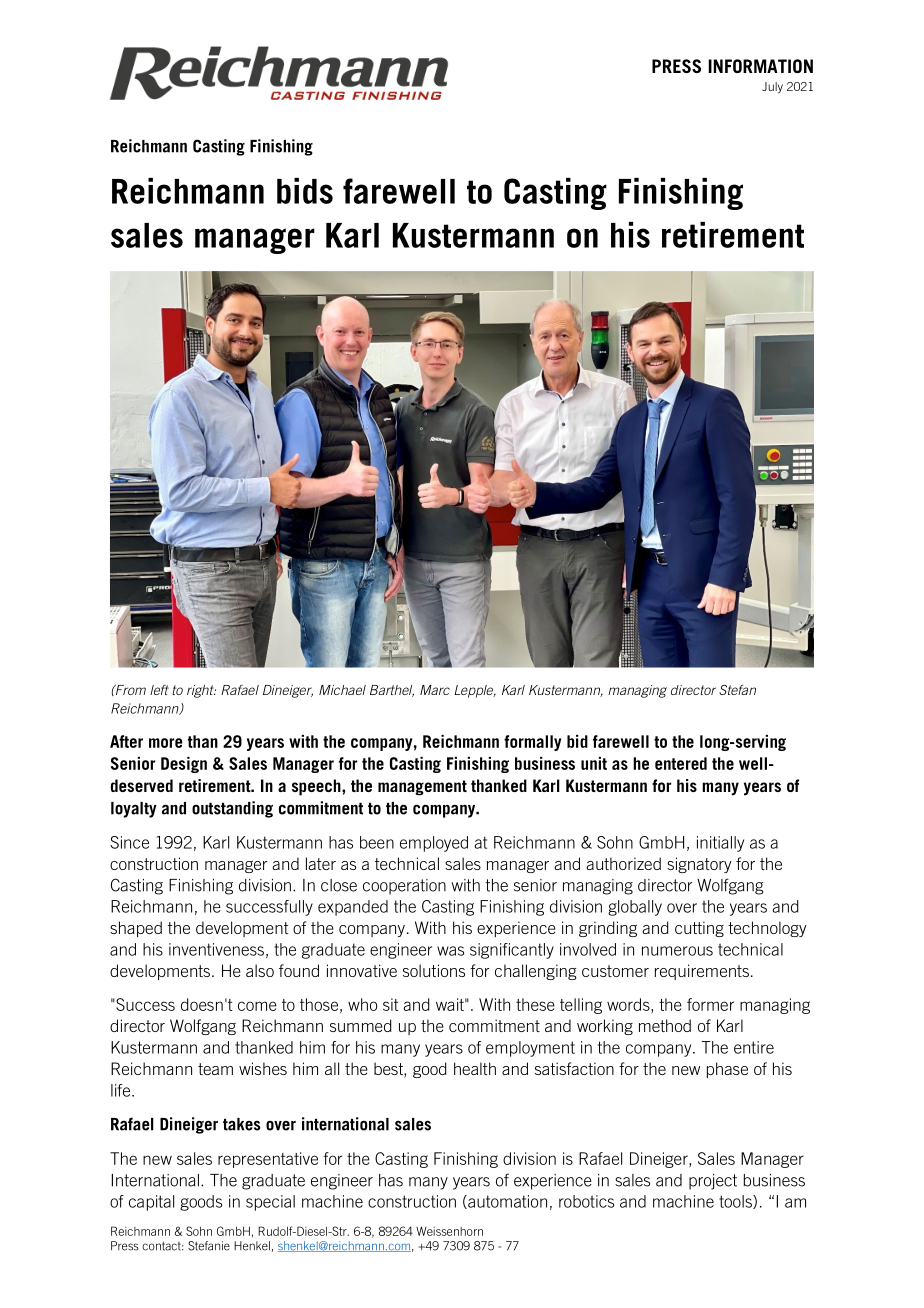 The width and height of the screenshot is (924, 1308). Describe the element at coordinates (506, 1202) in the screenshot. I see `automation` at that location.
